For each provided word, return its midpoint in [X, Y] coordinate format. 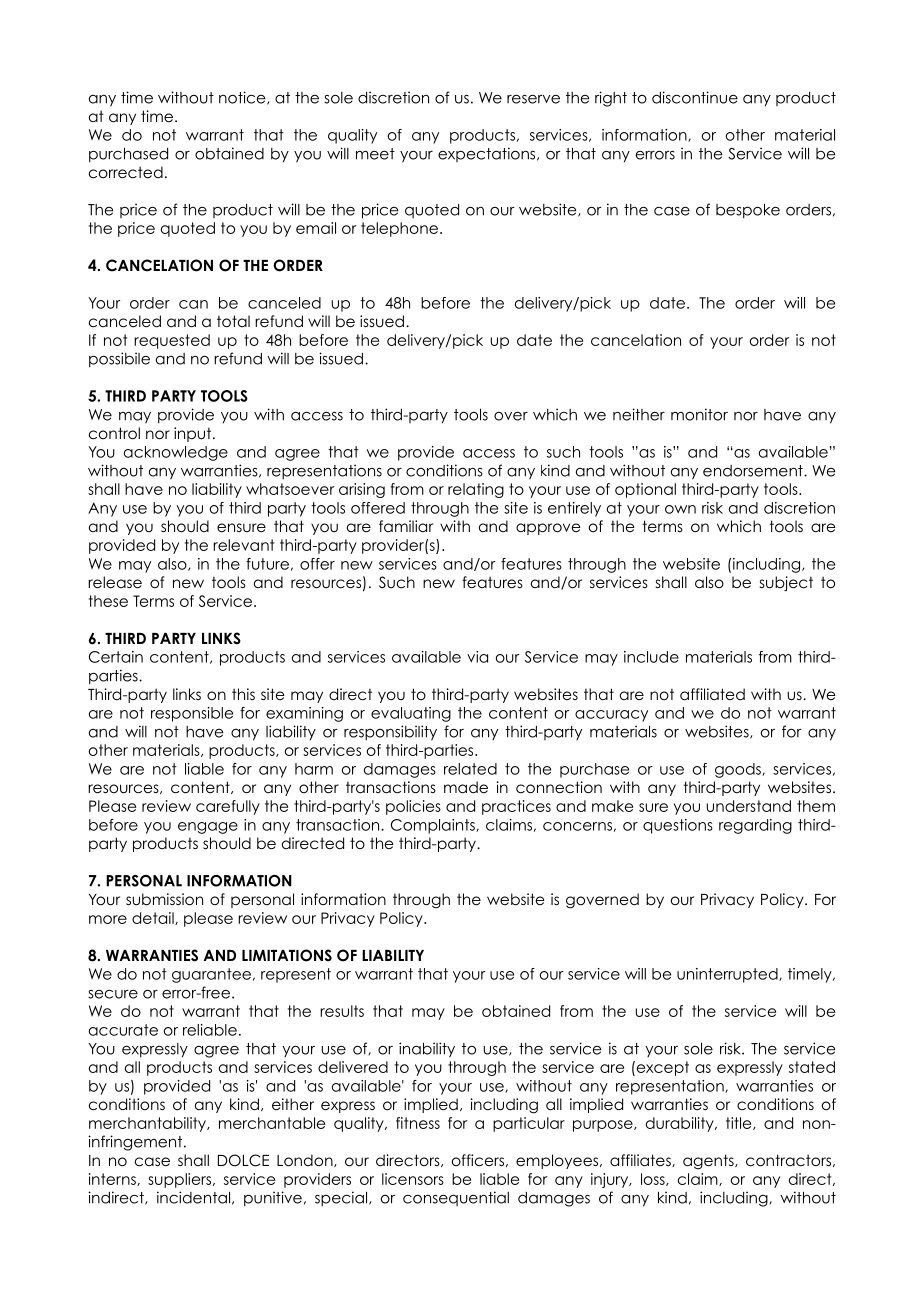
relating [476, 490]
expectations [488, 154]
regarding [755, 826]
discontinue [695, 97]
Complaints [434, 826]
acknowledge [176, 453]
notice [243, 98]
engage [208, 828]
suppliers [179, 1180]
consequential [456, 1198]
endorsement [754, 471]
